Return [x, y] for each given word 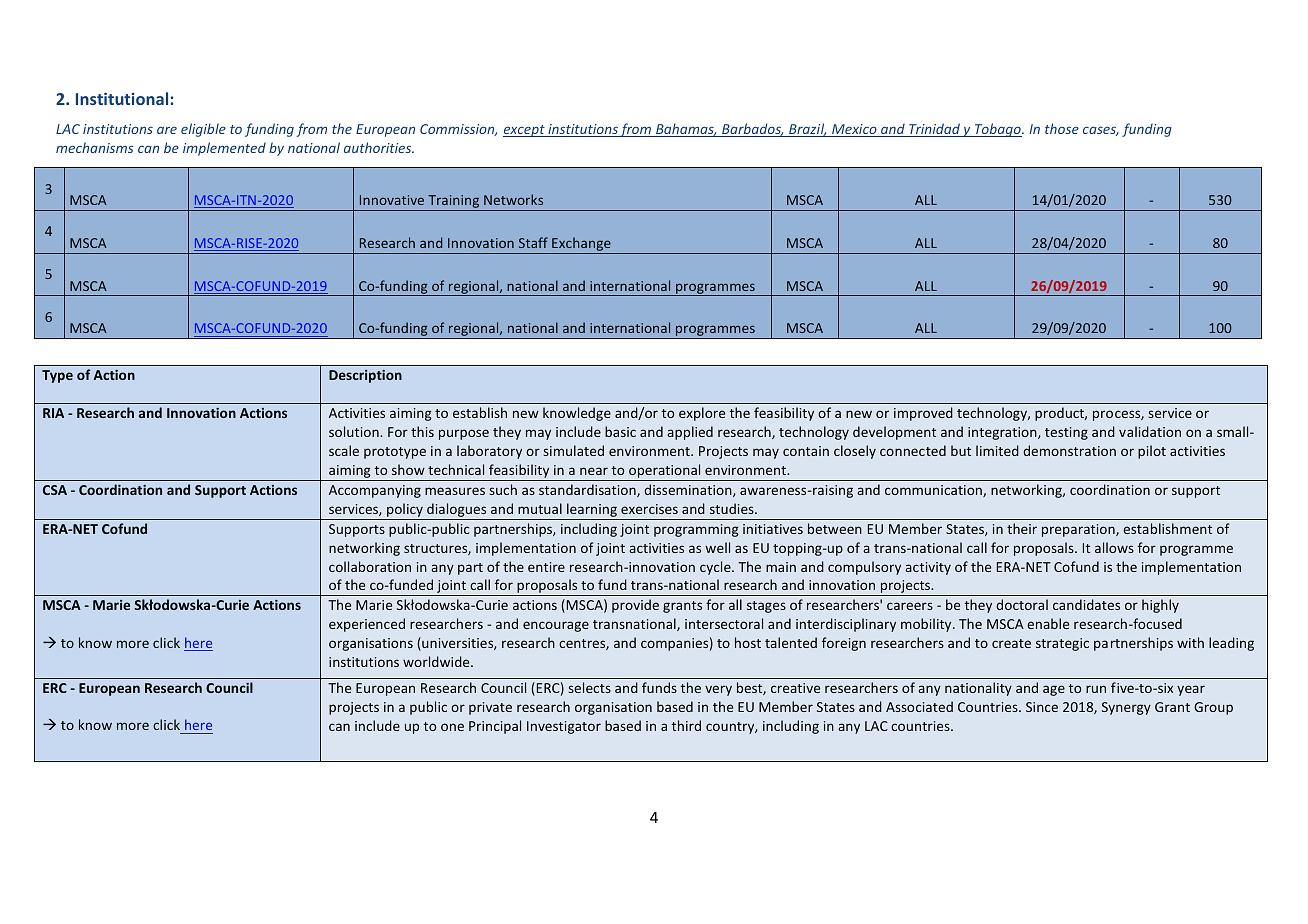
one [452, 727]
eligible [203, 130]
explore [702, 414]
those [1062, 128]
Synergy [1126, 708]
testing [1066, 433]
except [525, 131]
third [686, 725]
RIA [53, 413]
